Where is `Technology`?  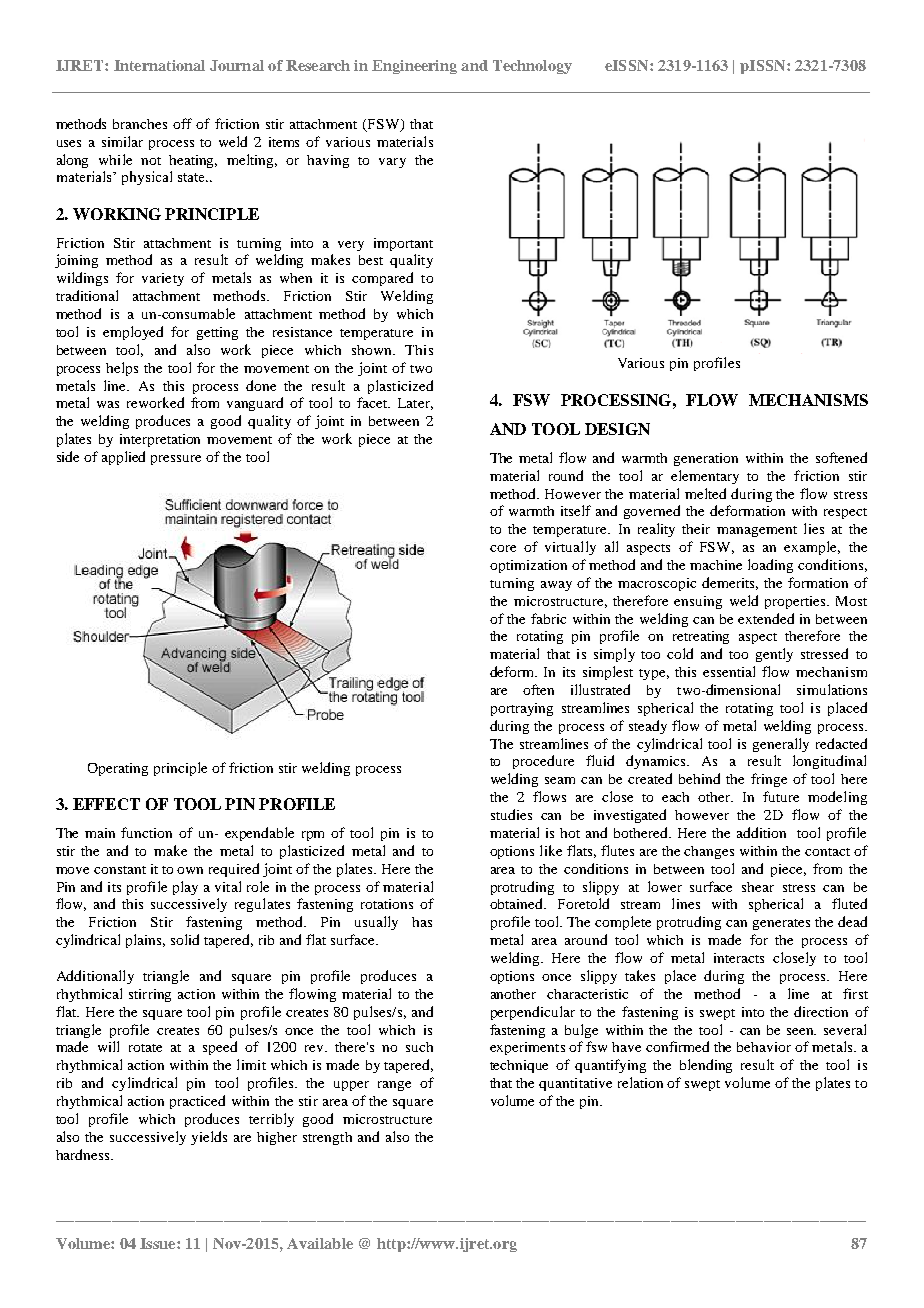
Technology is located at coordinates (532, 67).
